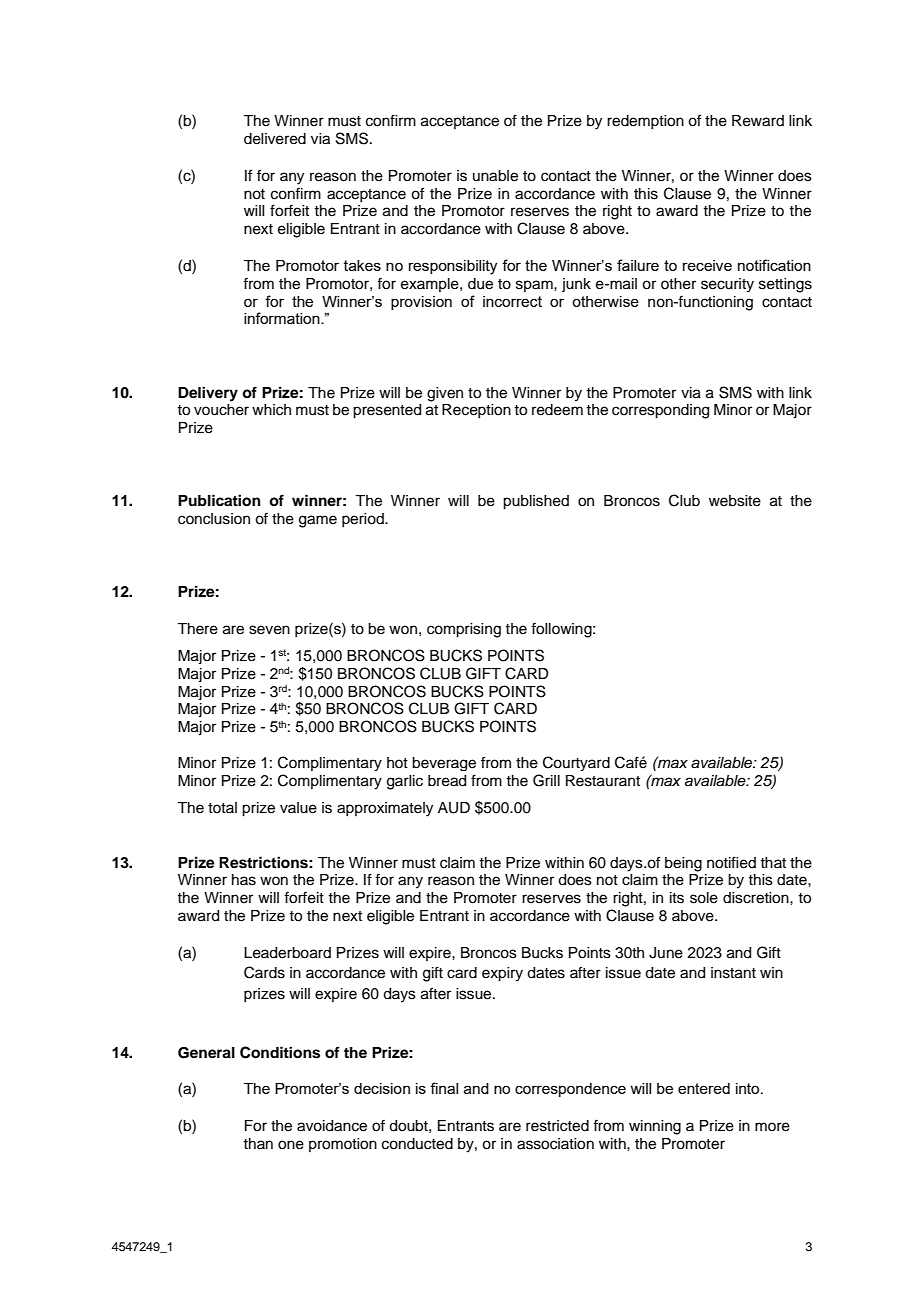 This screenshot has height=1308, width=924. What do you see at coordinates (275, 139) in the screenshot?
I see `delivered` at bounding box center [275, 139].
